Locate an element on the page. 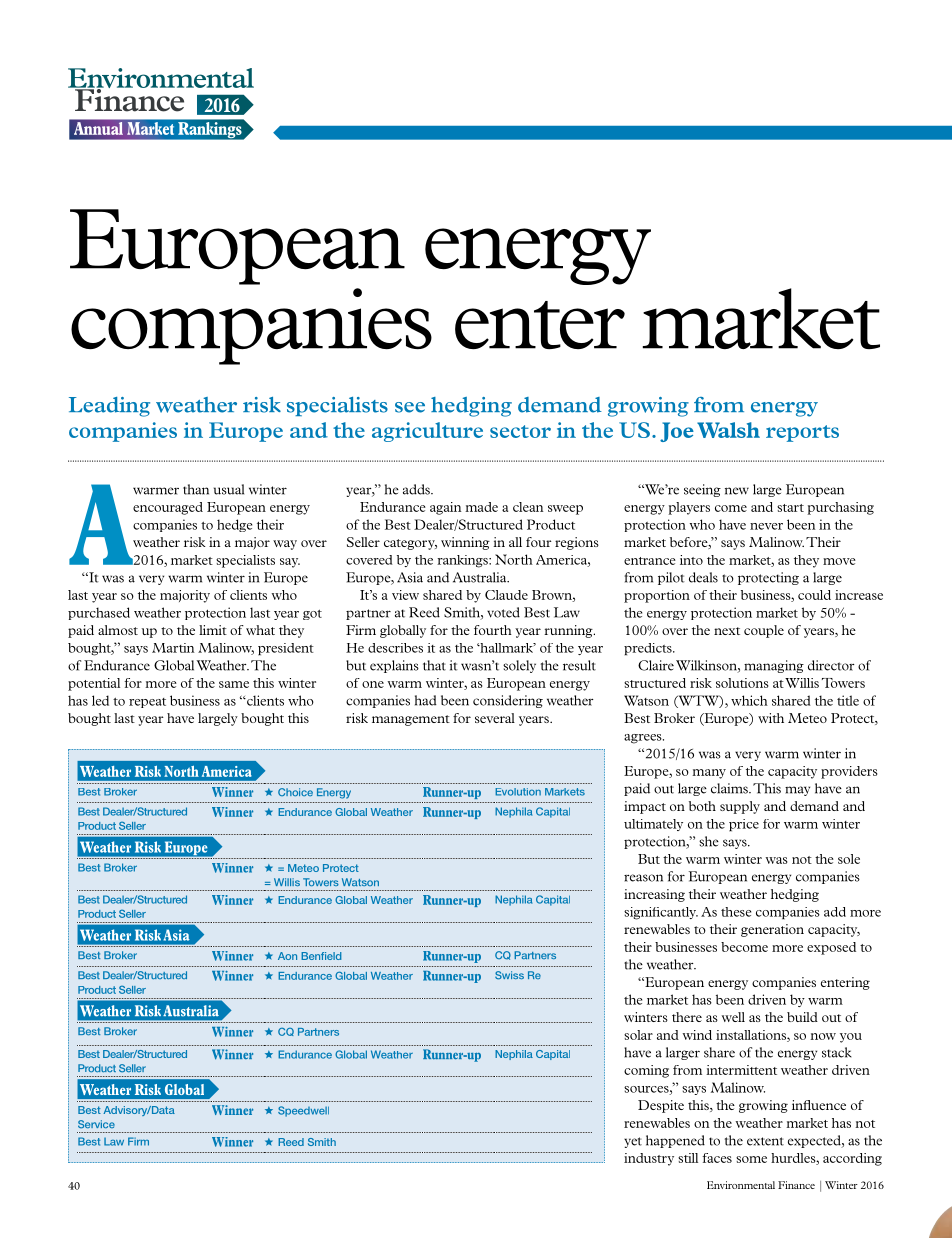 The image size is (952, 1238). yet is located at coordinates (633, 1142).
